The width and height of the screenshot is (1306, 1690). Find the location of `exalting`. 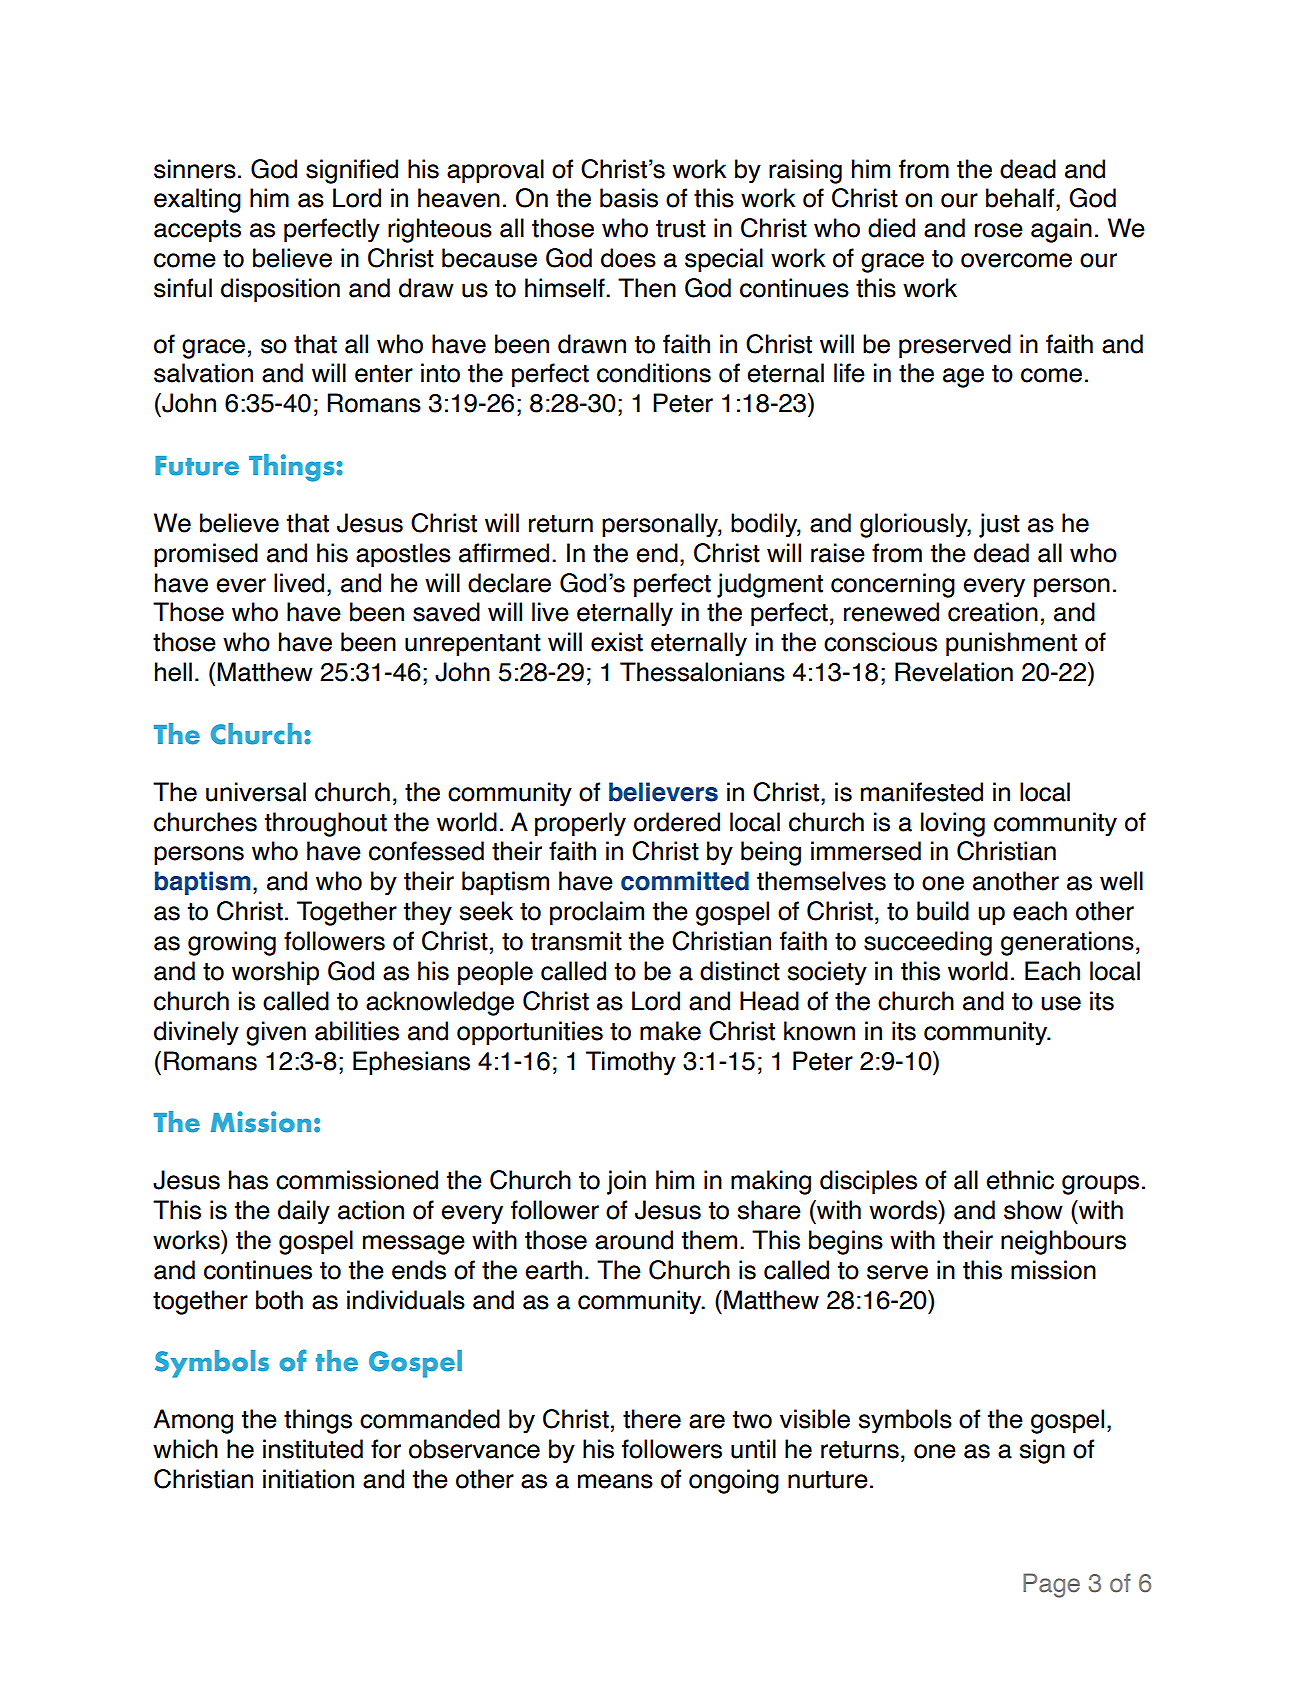

exalting is located at coordinates (197, 200).
